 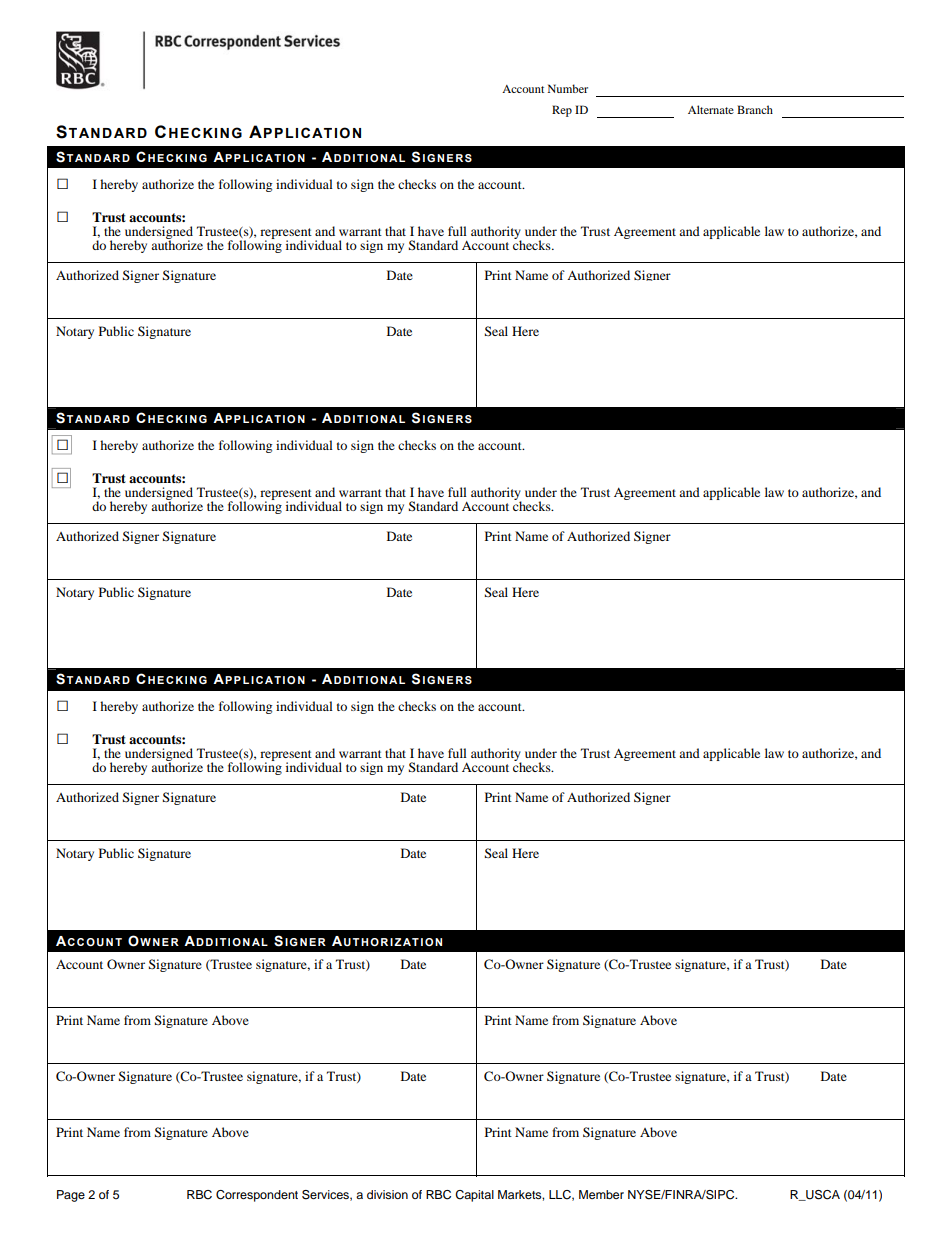 I want to click on Page, so click(x=71, y=1196).
